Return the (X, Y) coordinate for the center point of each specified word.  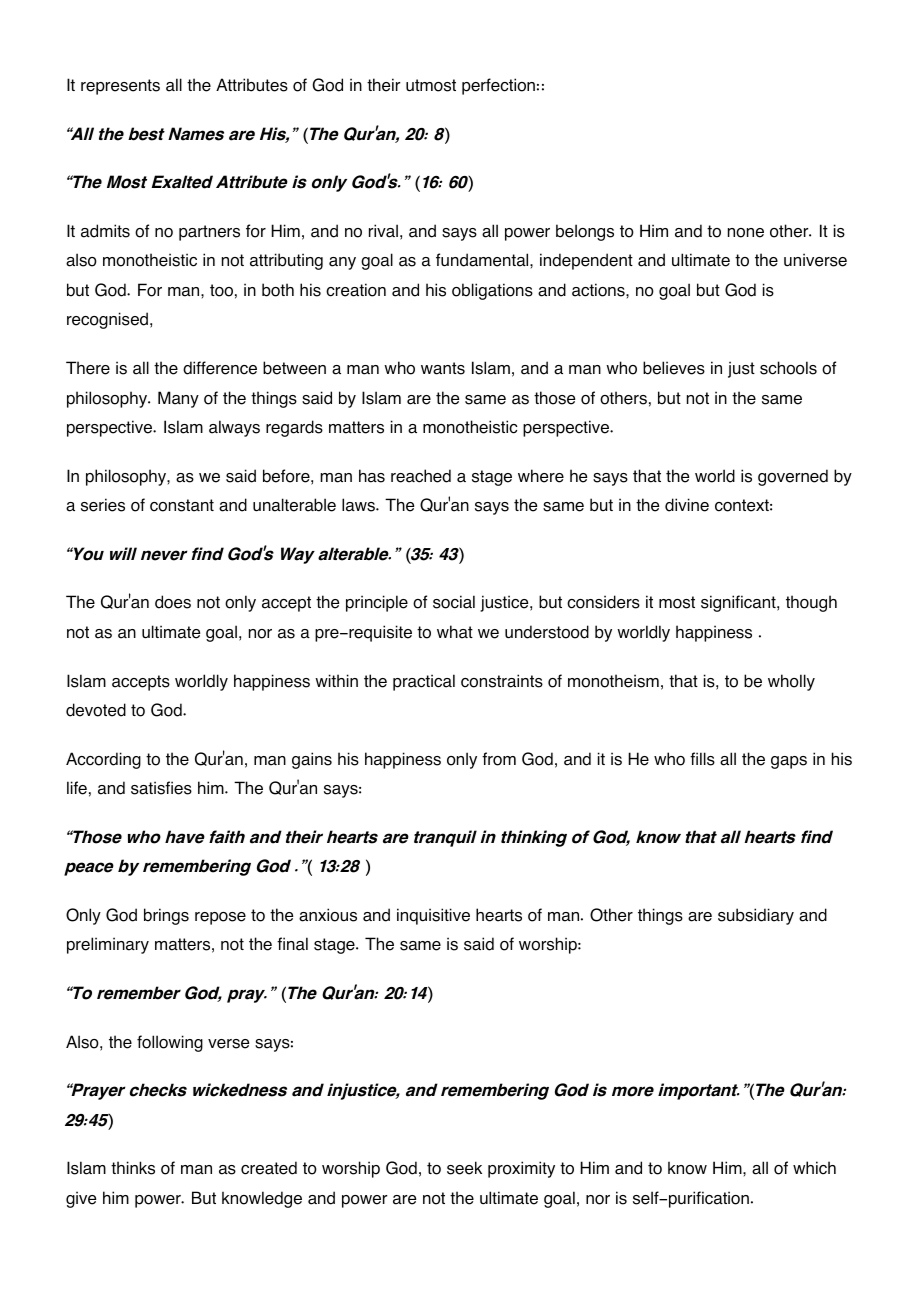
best (146, 134)
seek (464, 1168)
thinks (133, 1168)
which (814, 1168)
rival (383, 231)
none (746, 233)
